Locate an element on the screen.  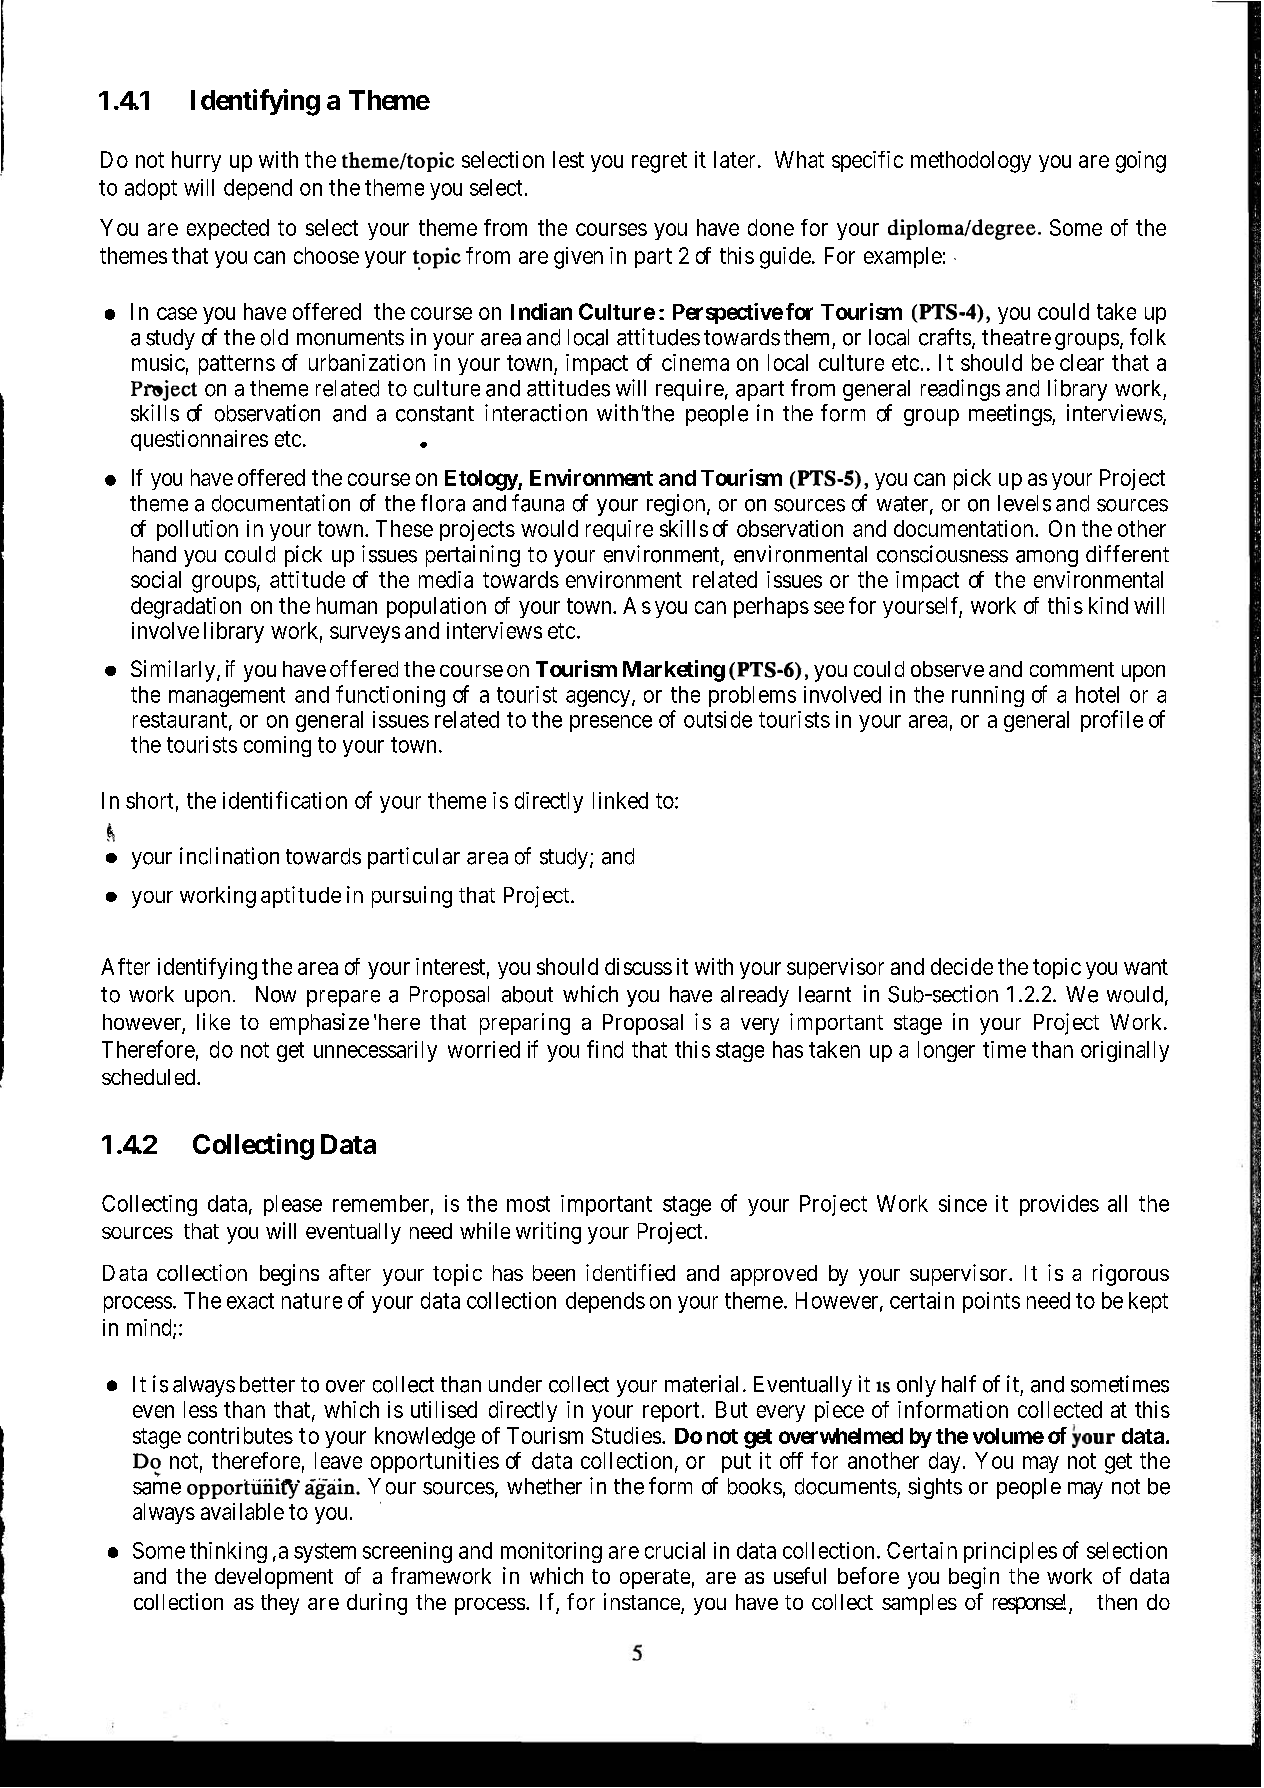
pollution is located at coordinates (197, 530).
